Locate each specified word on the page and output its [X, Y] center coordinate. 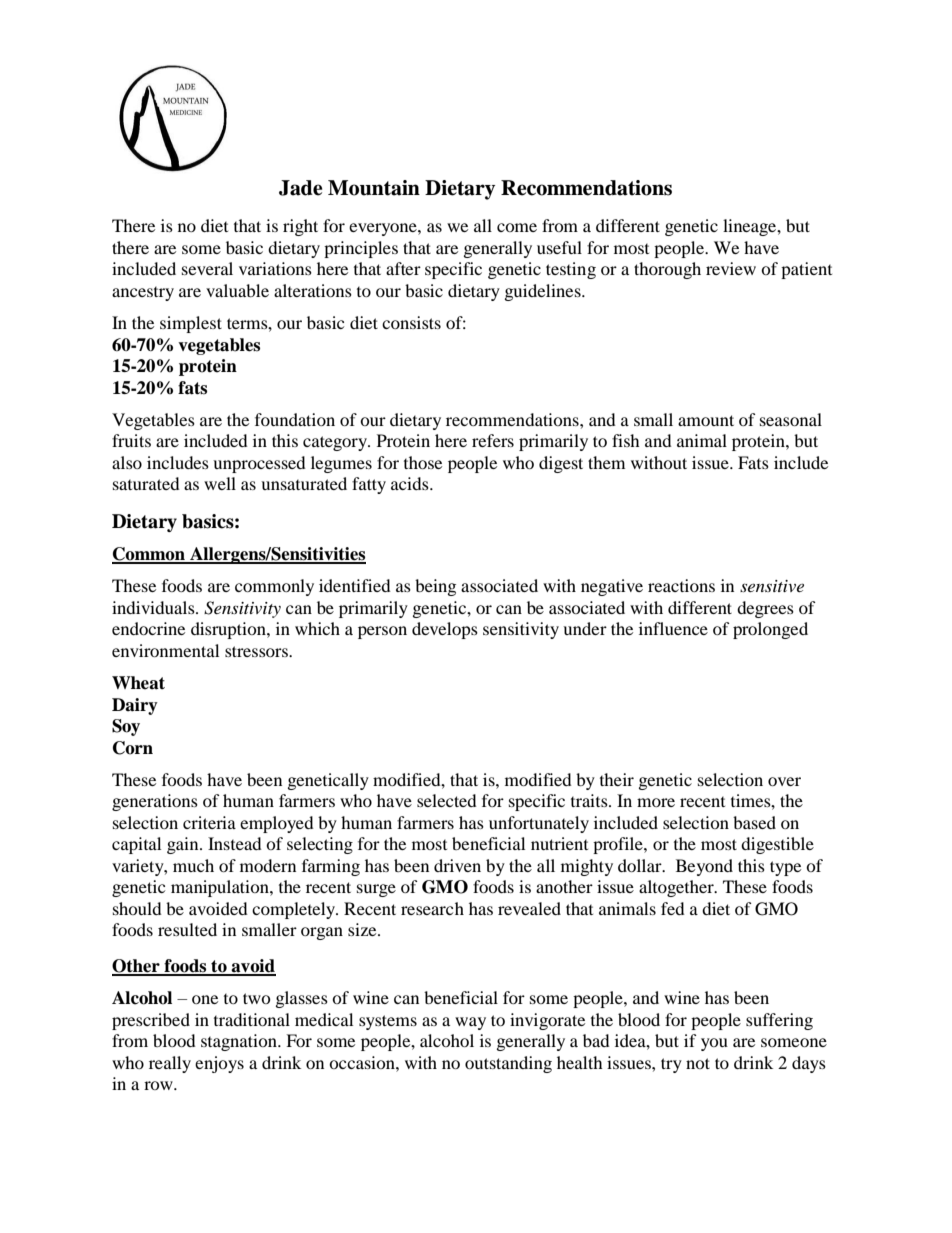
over [784, 781]
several [207, 268]
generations [155, 802]
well [220, 483]
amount [706, 420]
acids [411, 483]
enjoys [219, 1064]
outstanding [508, 1064]
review [731, 268]
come [517, 227]
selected [447, 800]
